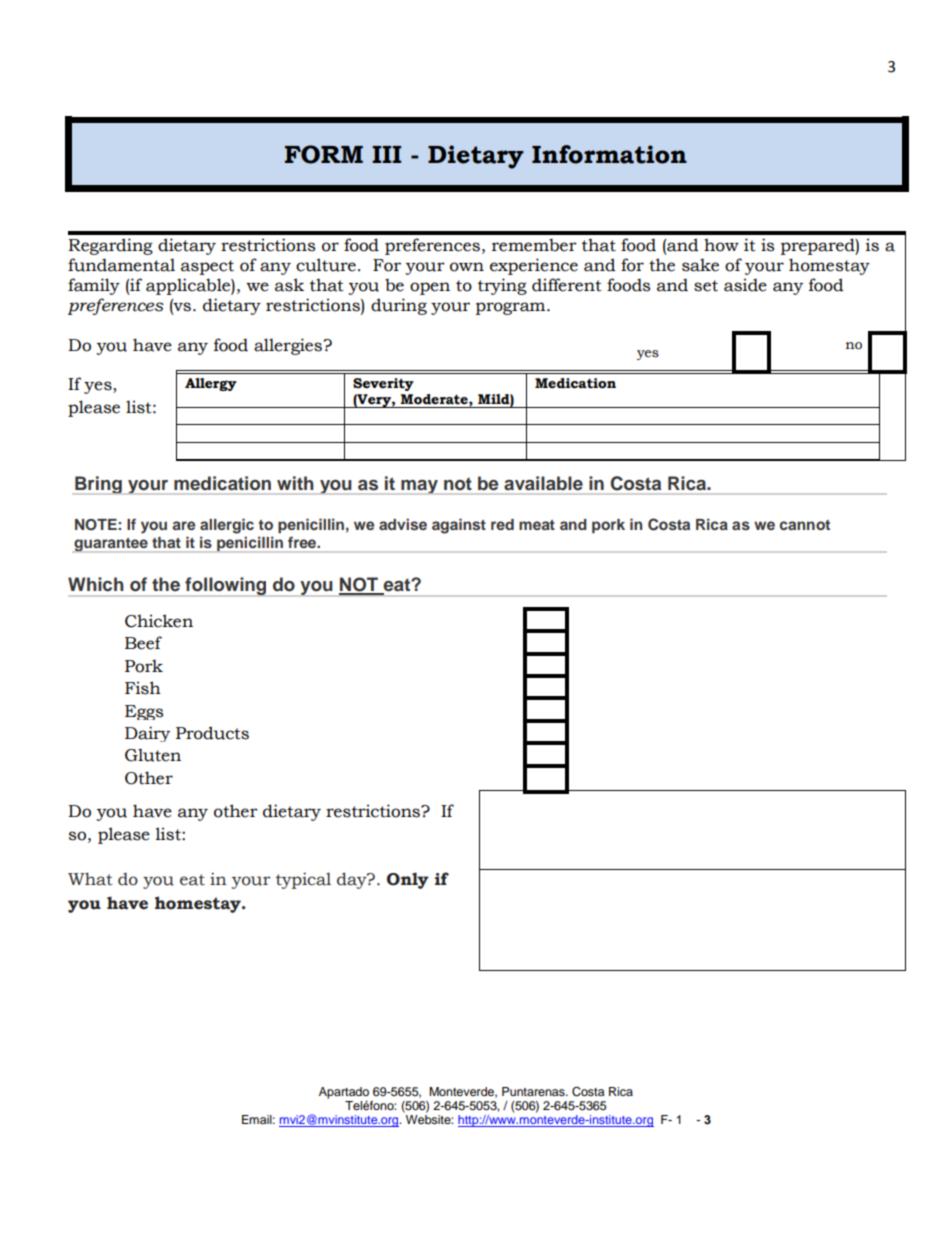 The width and height of the image is (952, 1233). What do you see at coordinates (90, 879) in the image?
I see `What` at bounding box center [90, 879].
